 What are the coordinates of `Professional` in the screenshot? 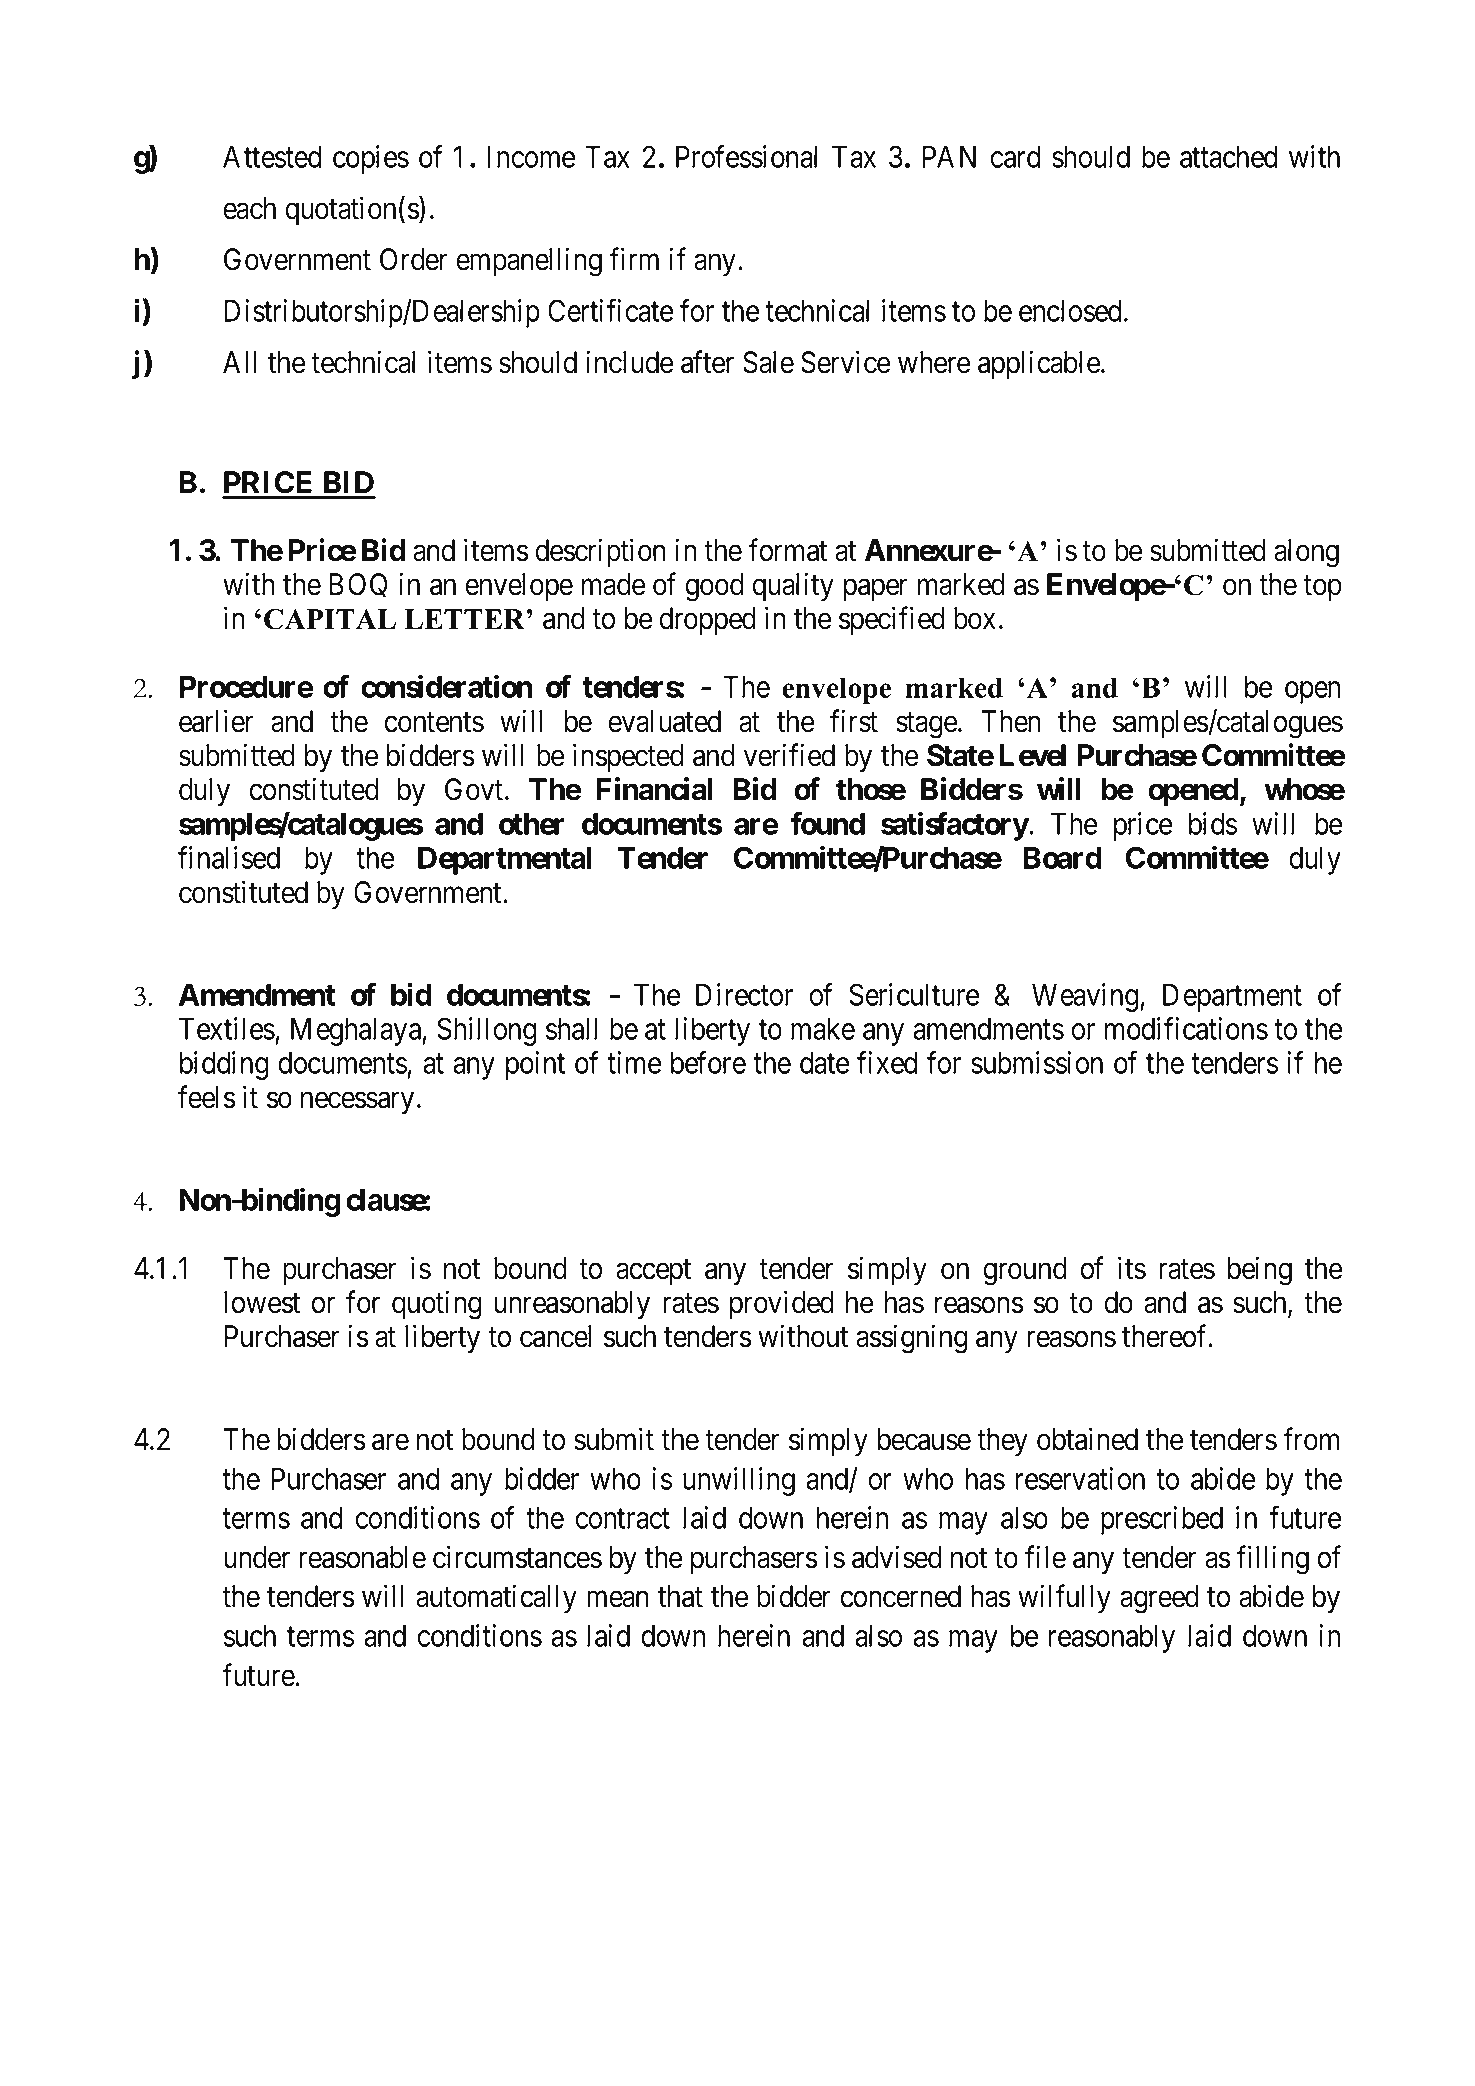 It's located at (746, 156).
